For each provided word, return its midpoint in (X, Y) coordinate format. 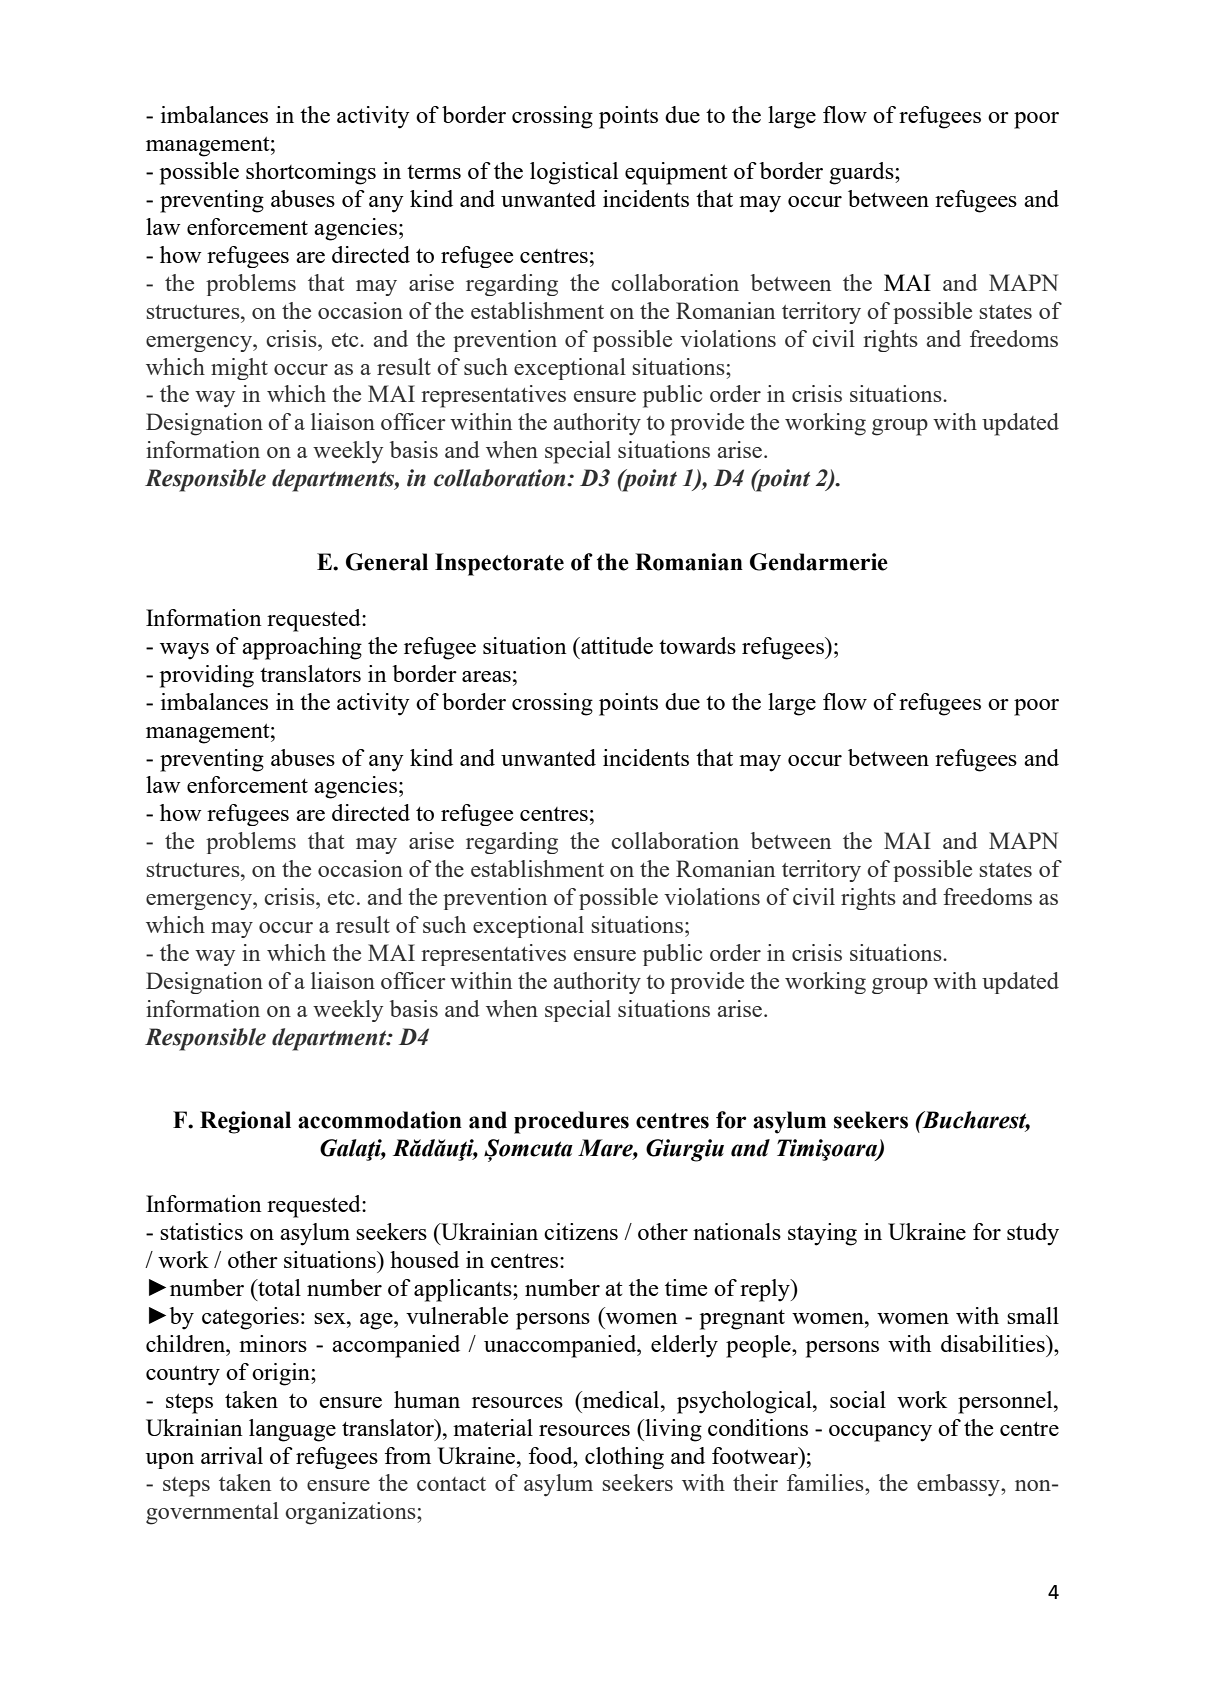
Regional (245, 1122)
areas (486, 676)
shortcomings (311, 173)
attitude (616, 645)
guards (862, 173)
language (292, 1430)
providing (207, 676)
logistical (574, 173)
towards (697, 645)
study (1033, 1234)
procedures (571, 1122)
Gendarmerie (819, 562)
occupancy (880, 1433)
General (387, 562)
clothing (624, 1458)
